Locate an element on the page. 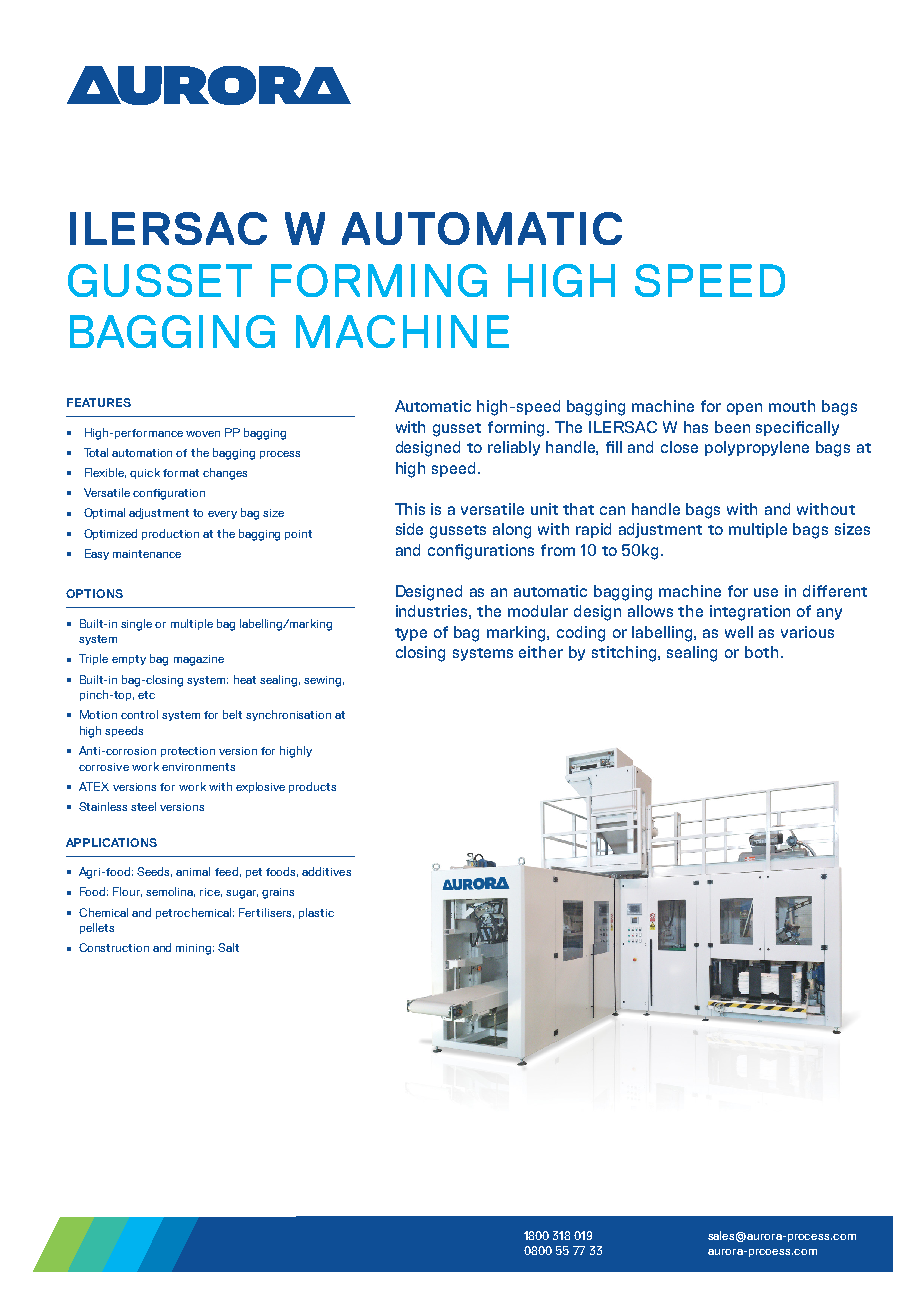 The width and height of the page is (924, 1308). both is located at coordinates (761, 652).
